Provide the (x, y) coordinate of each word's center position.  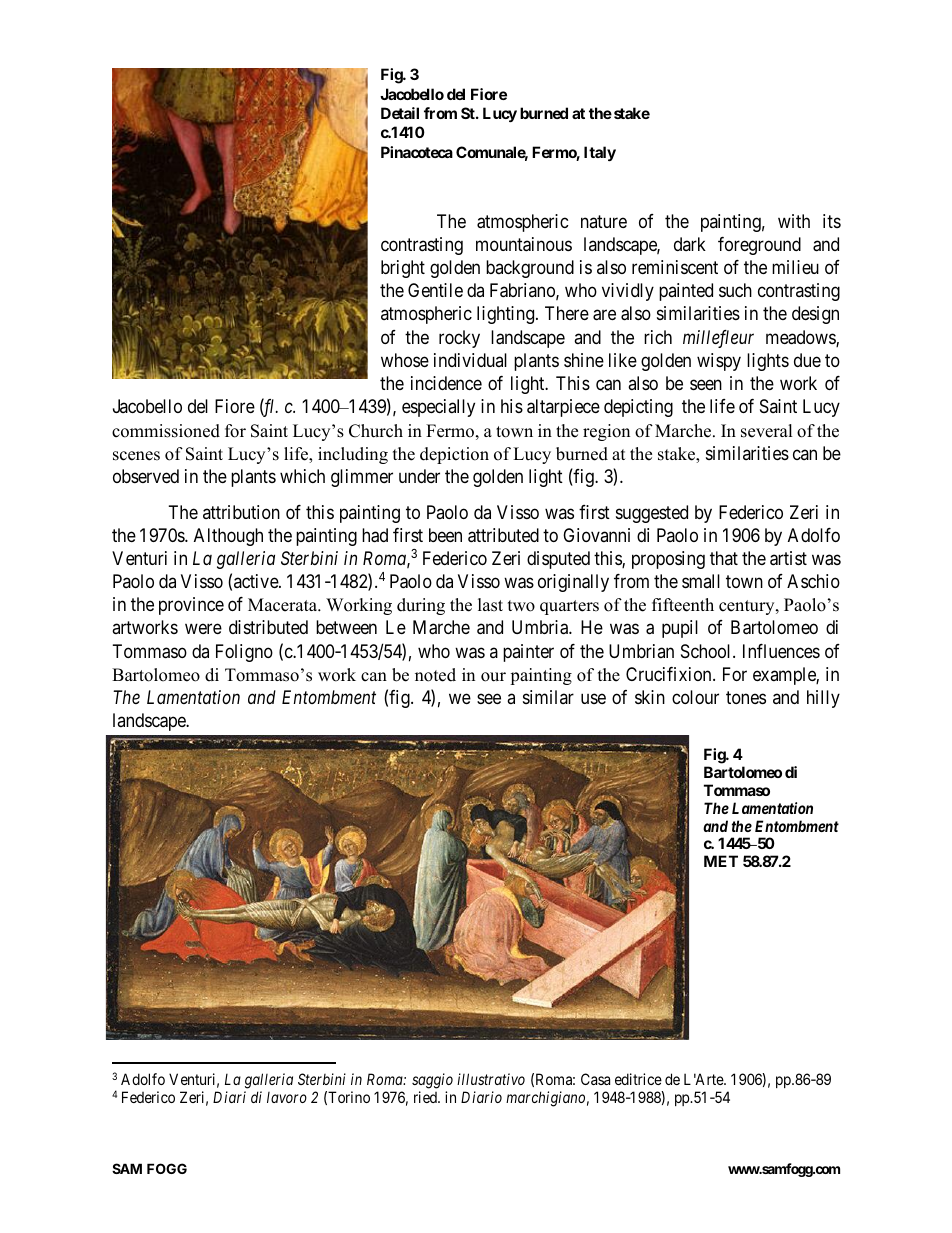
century (748, 607)
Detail (400, 113)
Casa (595, 1079)
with (794, 221)
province (191, 606)
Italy (600, 153)
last (490, 605)
